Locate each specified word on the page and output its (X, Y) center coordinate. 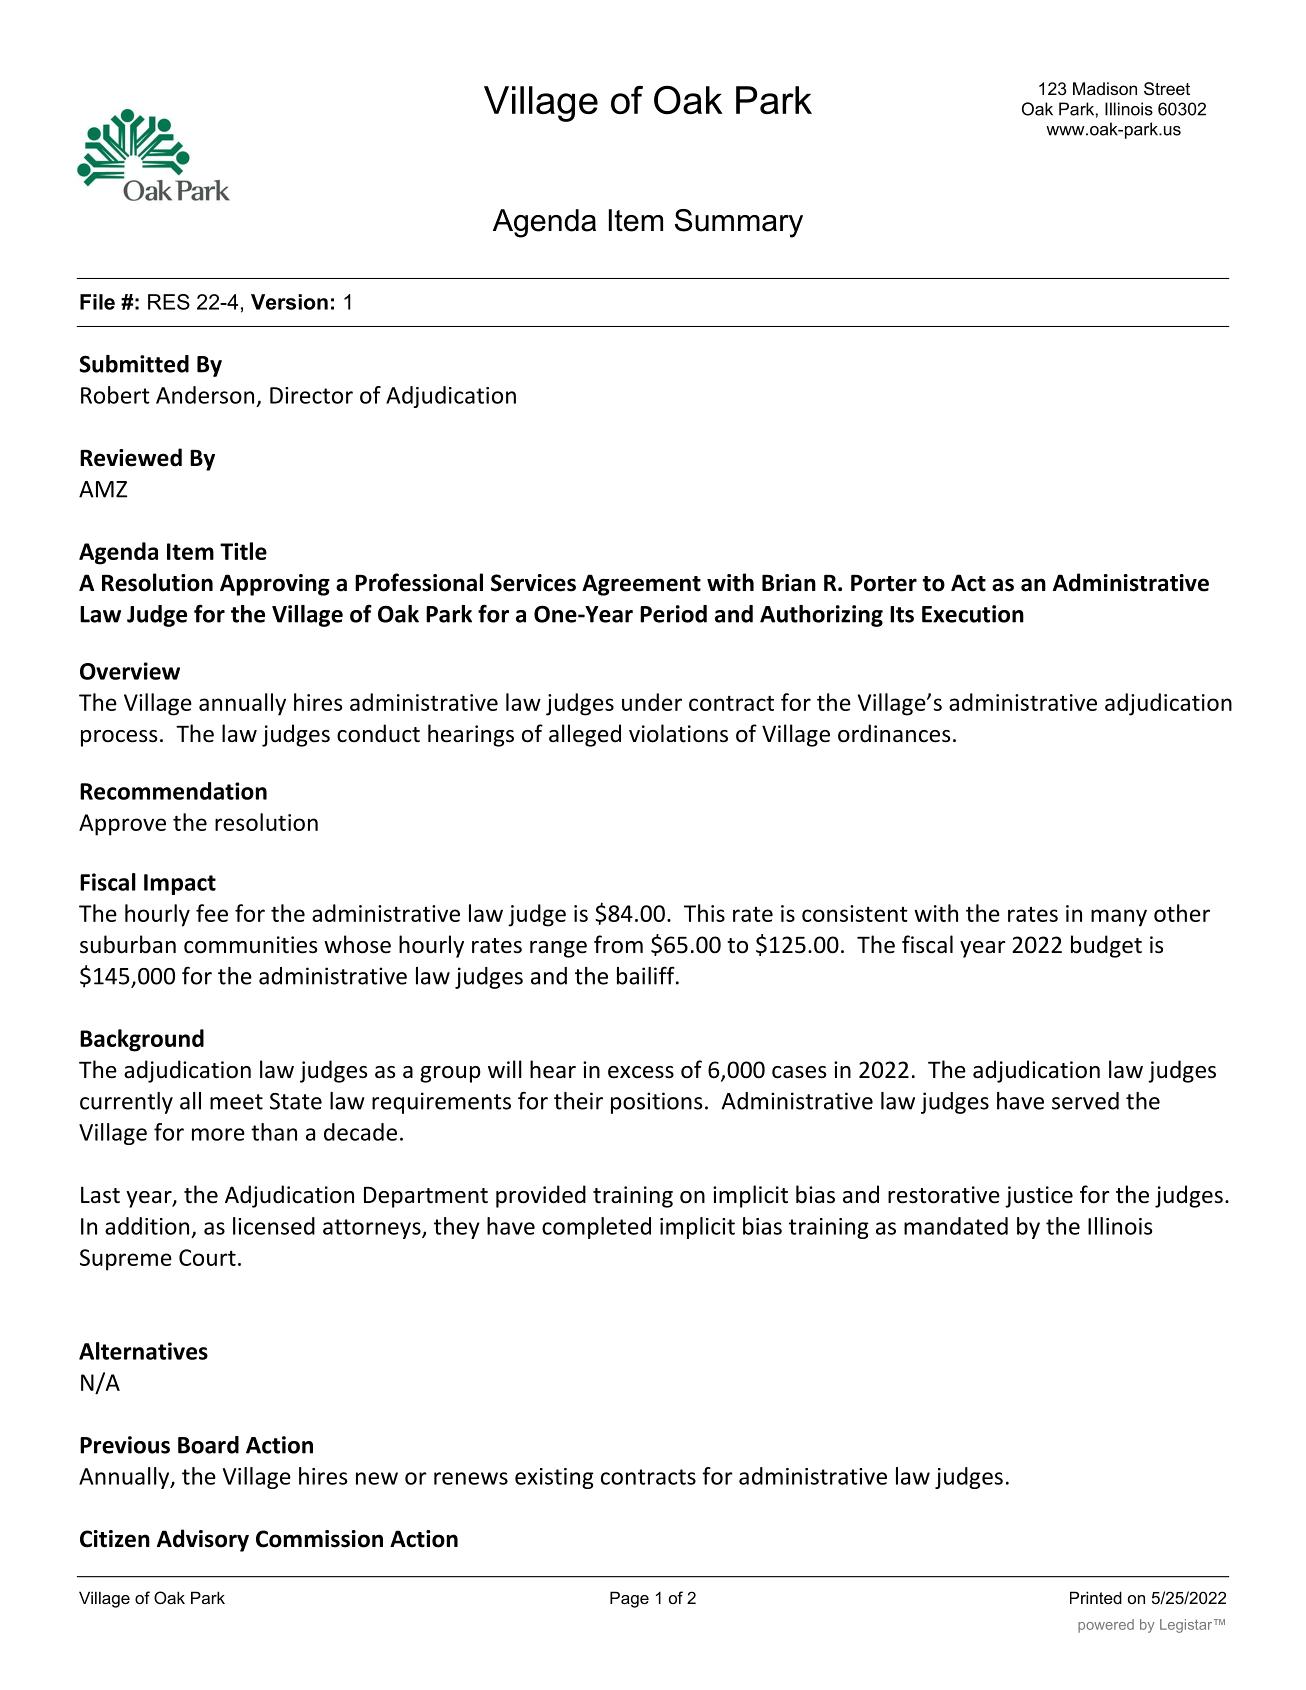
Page (629, 1599)
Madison (1105, 88)
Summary (739, 223)
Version (289, 302)
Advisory (203, 1540)
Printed (1096, 1597)
